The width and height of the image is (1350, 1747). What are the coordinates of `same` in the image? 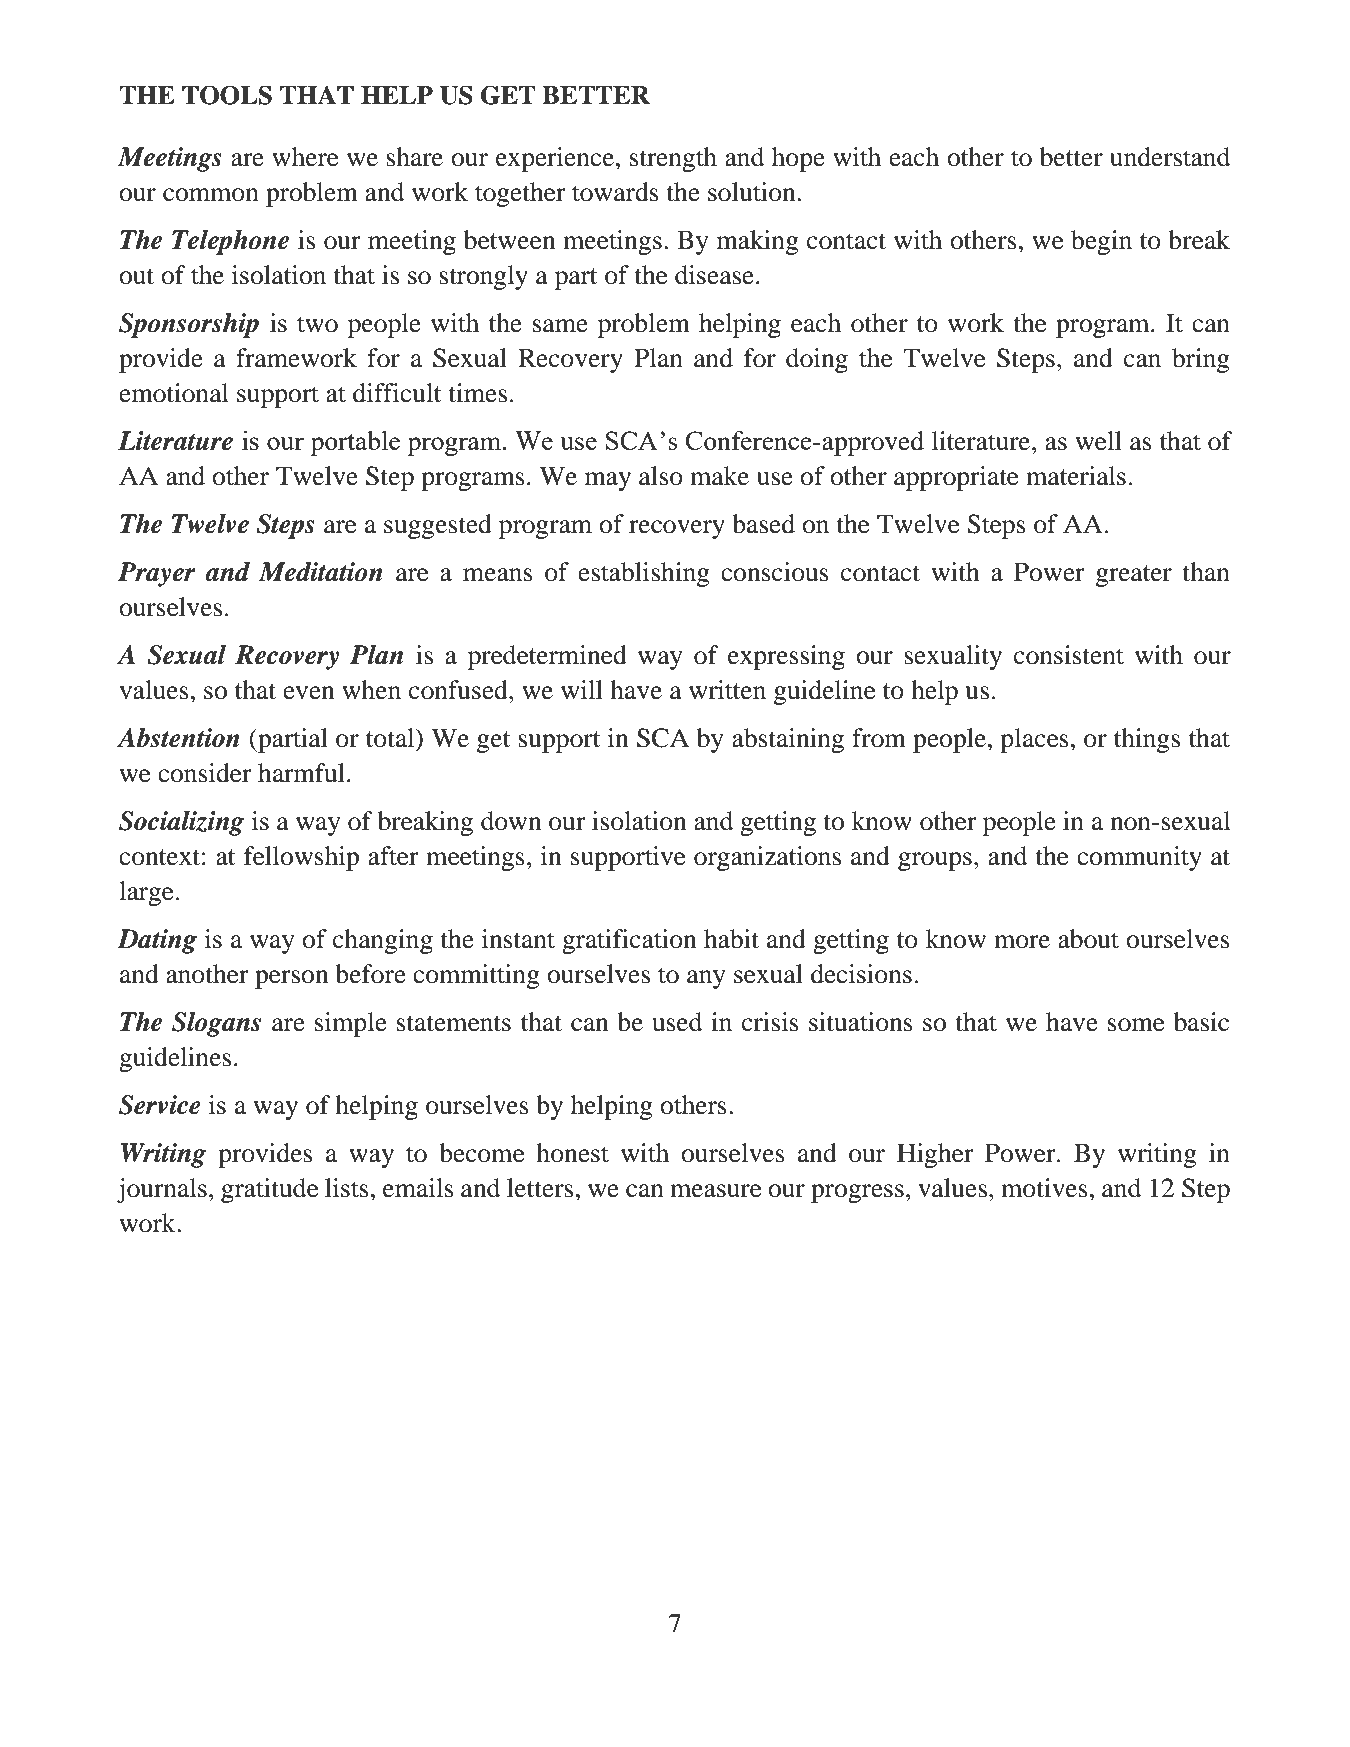 It's located at (560, 326).
